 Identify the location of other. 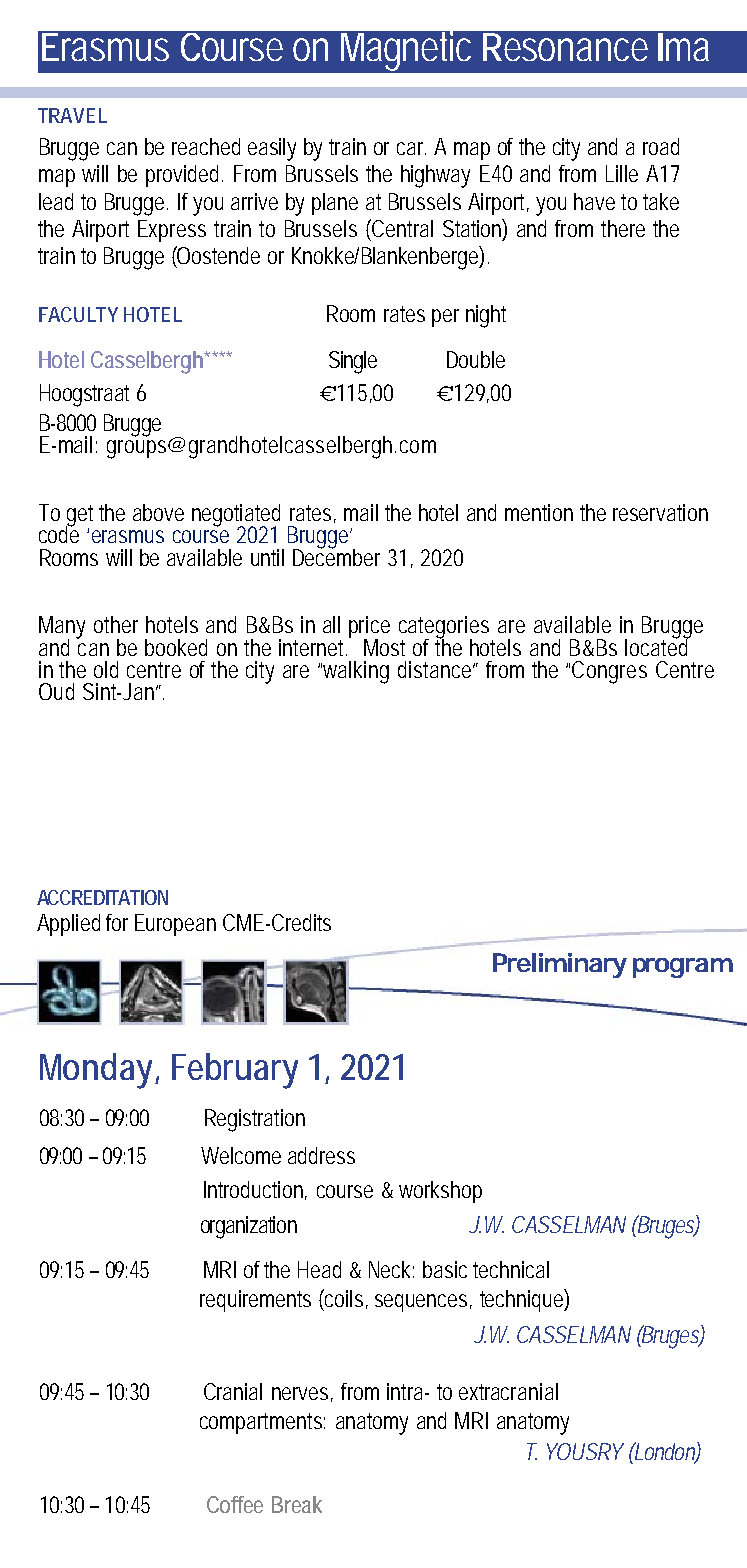
(116, 624).
